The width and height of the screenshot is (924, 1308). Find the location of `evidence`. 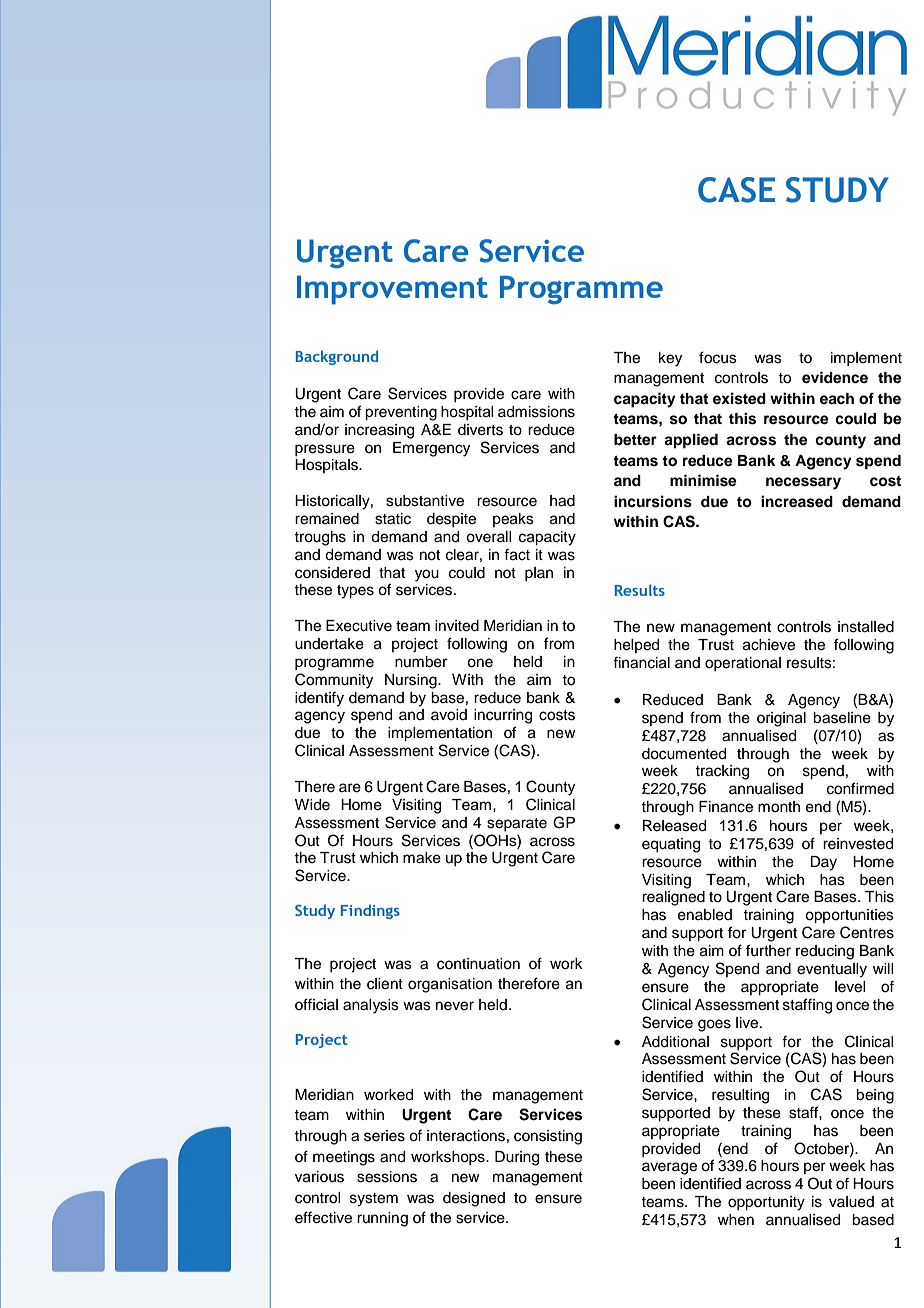

evidence is located at coordinates (835, 377).
